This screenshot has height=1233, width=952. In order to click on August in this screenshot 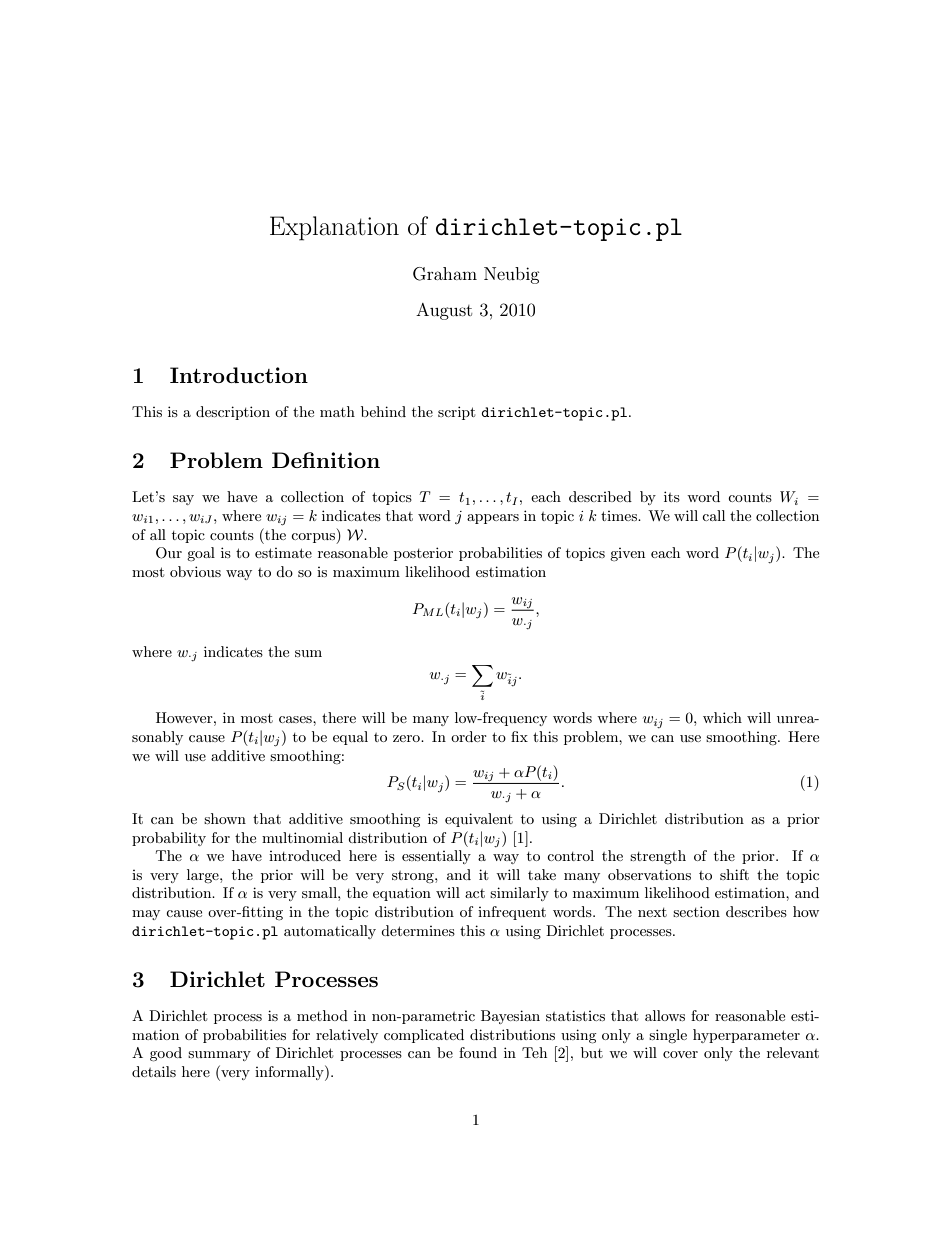, I will do `click(444, 311)`.
